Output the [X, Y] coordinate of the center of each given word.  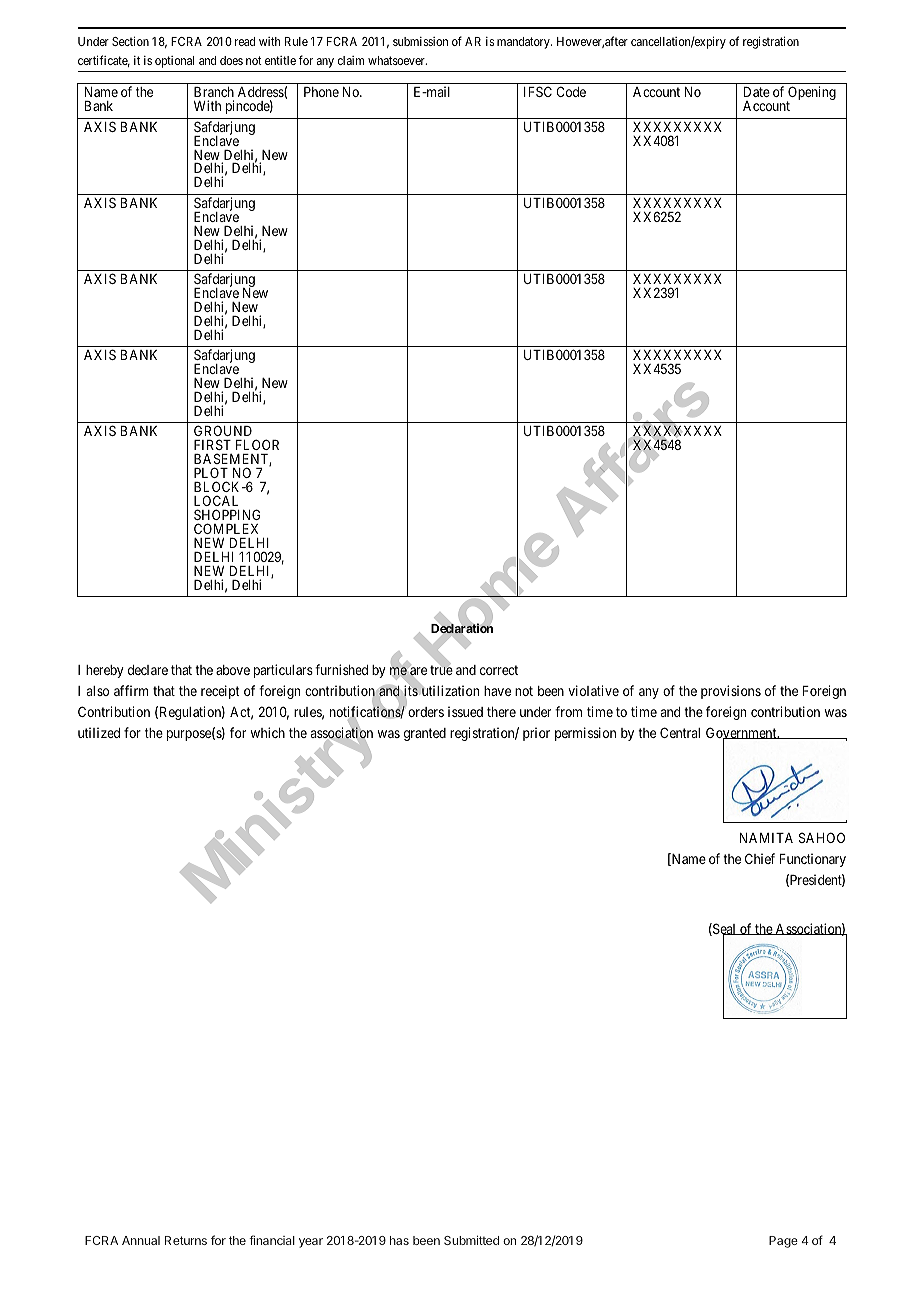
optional [174, 62]
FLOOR [257, 444]
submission [420, 41]
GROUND [223, 430]
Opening [811, 94]
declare [148, 670]
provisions [731, 692]
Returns [186, 1240]
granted [425, 734]
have [497, 691]
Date [757, 92]
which [268, 732]
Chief [760, 858]
